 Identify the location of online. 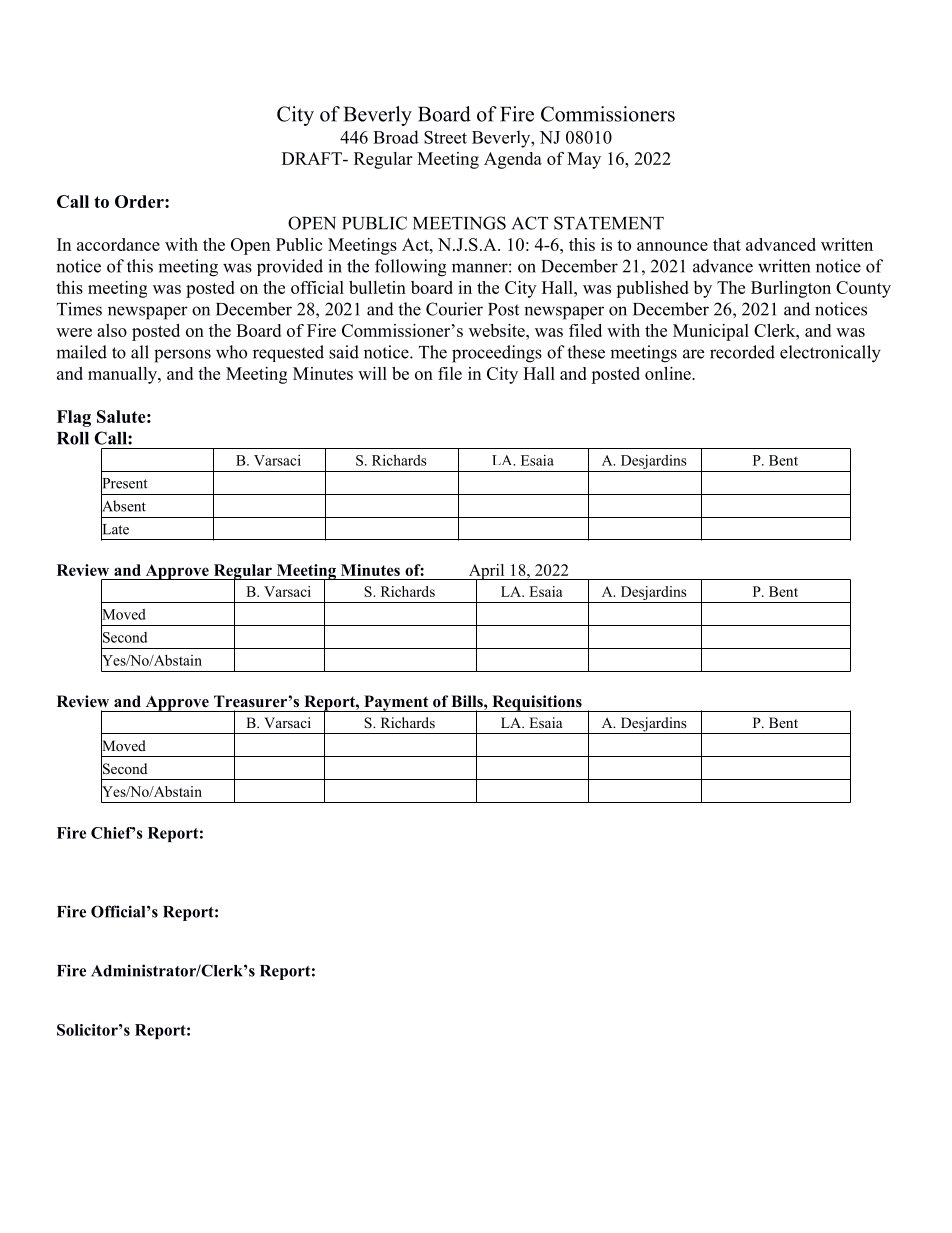
(669, 373).
